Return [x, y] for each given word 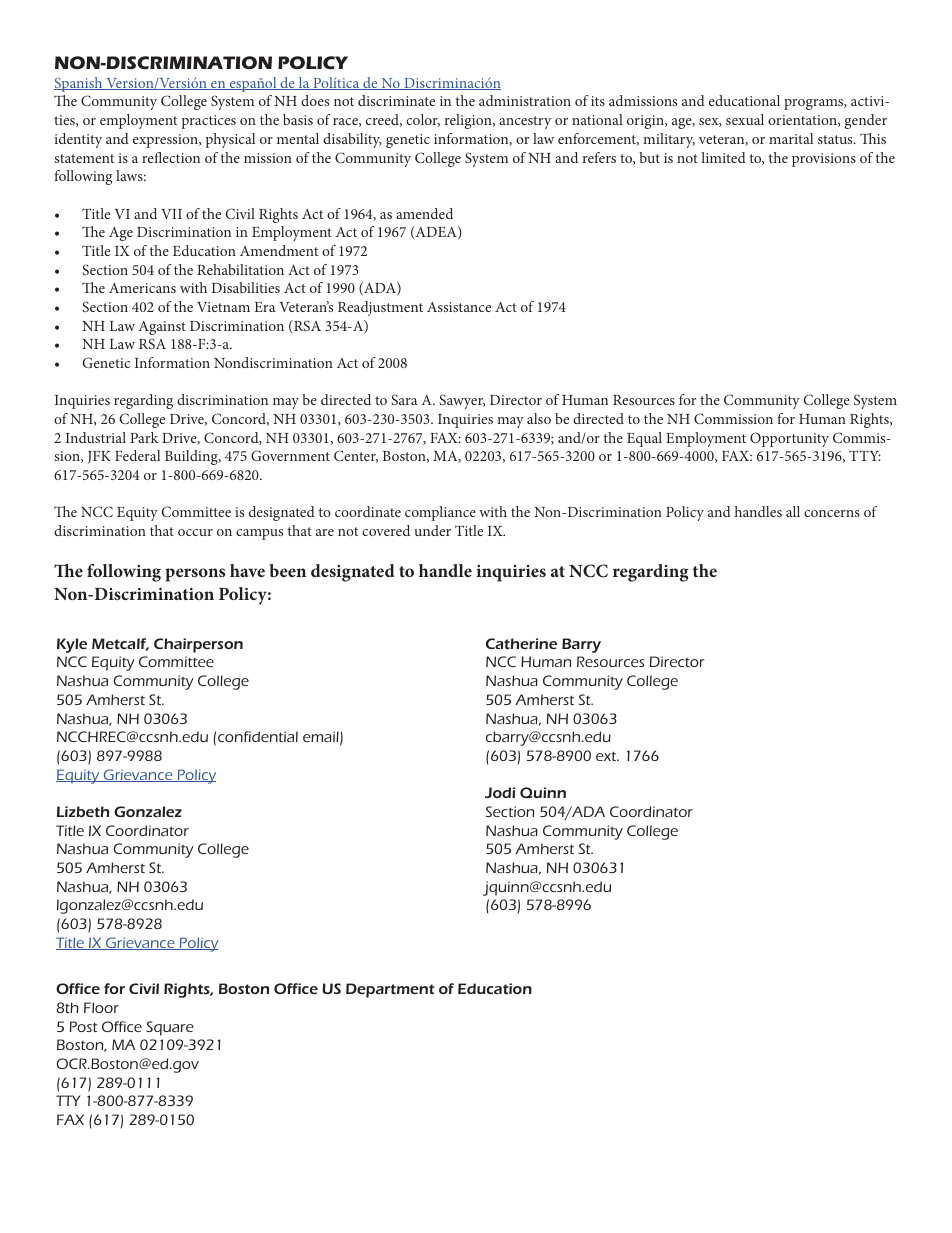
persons [195, 575]
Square [170, 1028]
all [793, 511]
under [432, 530]
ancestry [525, 122]
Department [390, 990]
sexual [745, 119]
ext [607, 756]
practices [208, 122]
